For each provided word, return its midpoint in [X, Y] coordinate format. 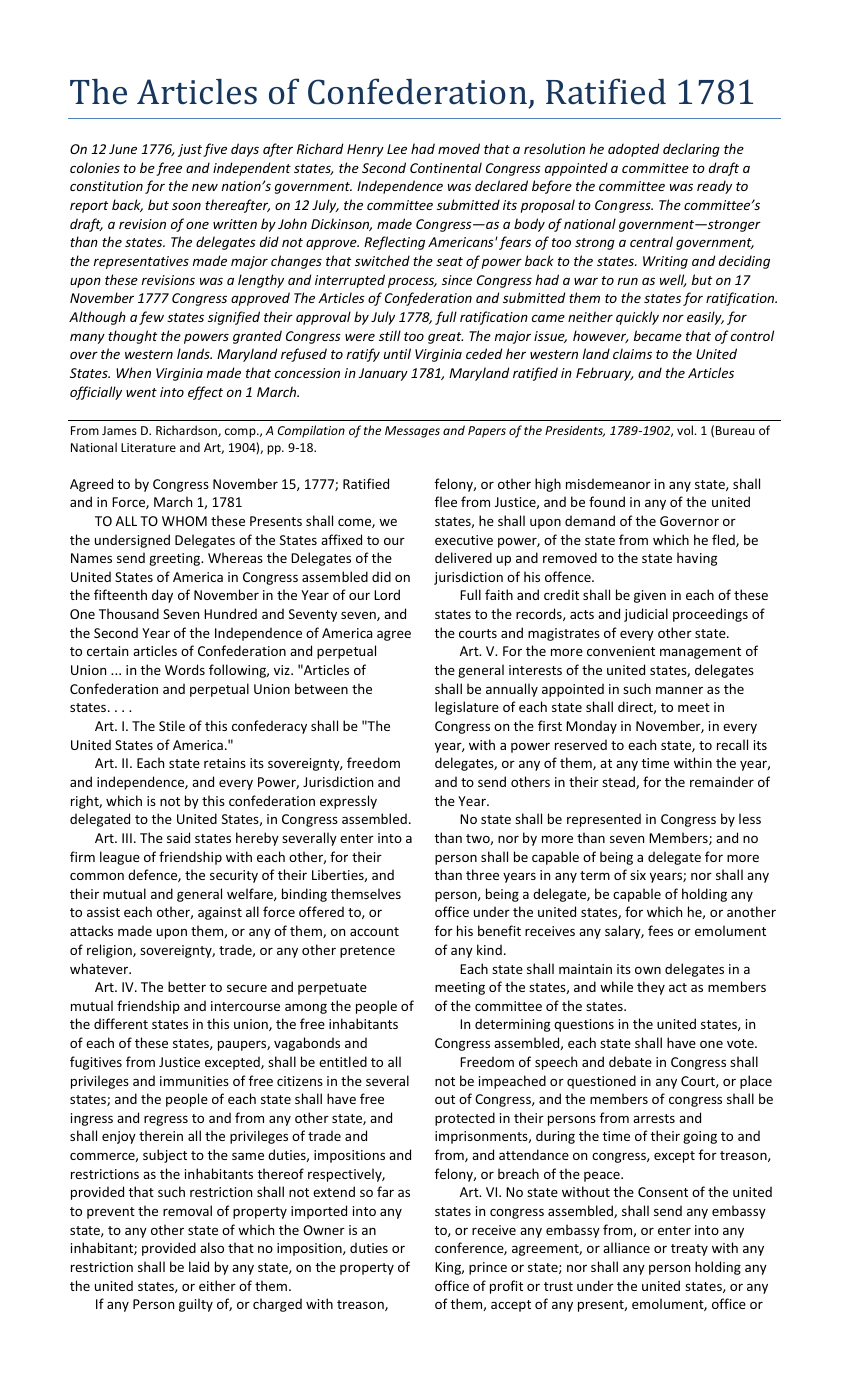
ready [714, 187]
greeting [176, 559]
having [697, 559]
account [374, 931]
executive [464, 540]
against [220, 913]
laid [199, 1266]
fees [660, 930]
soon [186, 206]
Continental [446, 167]
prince [488, 1268]
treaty [689, 1250]
